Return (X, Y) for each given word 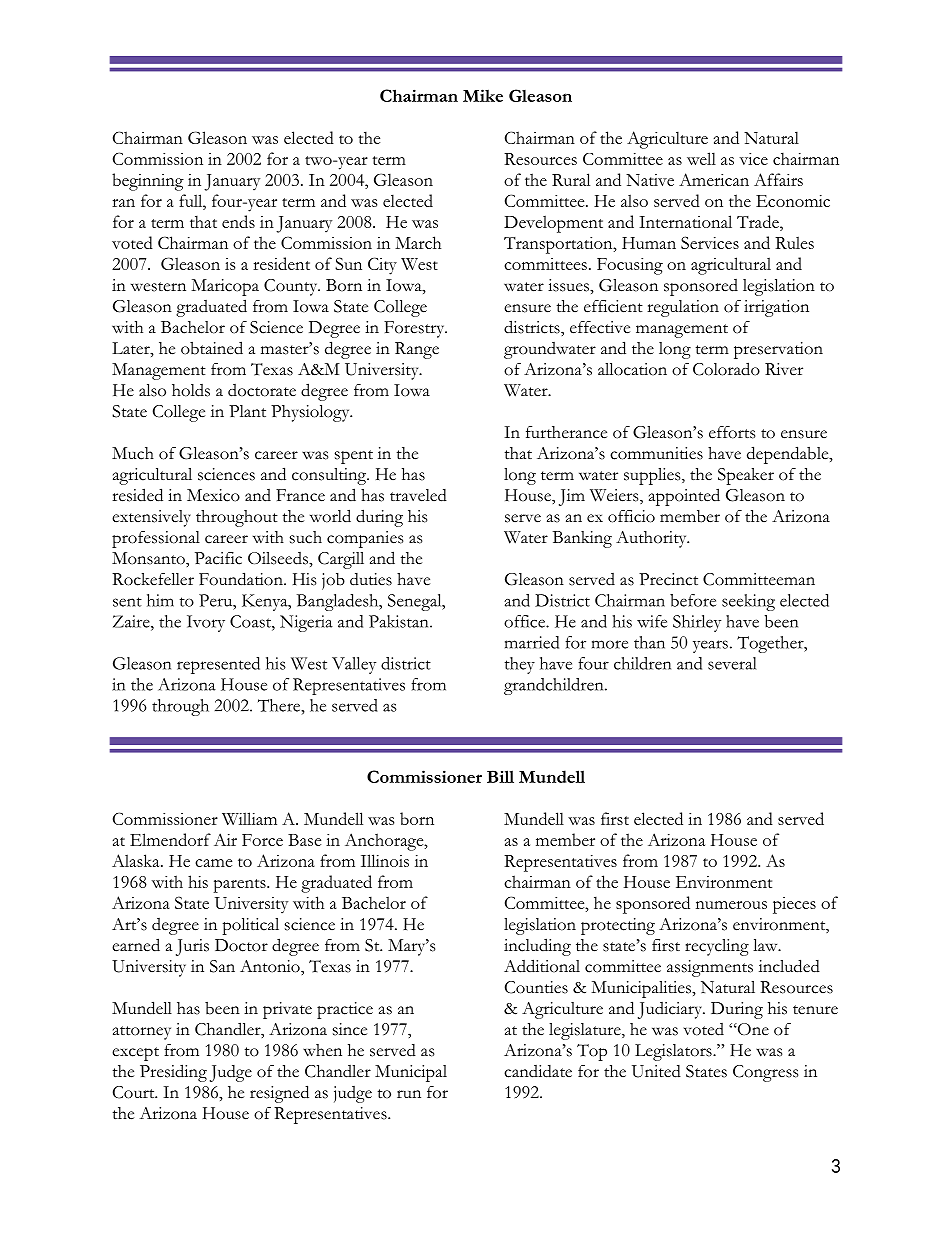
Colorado (726, 369)
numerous (731, 905)
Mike (483, 95)
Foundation (242, 579)
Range (417, 350)
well (701, 158)
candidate (538, 1071)
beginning (148, 182)
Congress (765, 1073)
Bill (500, 776)
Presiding (173, 1073)
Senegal (416, 602)
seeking (748, 602)
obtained (212, 348)
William (249, 818)
